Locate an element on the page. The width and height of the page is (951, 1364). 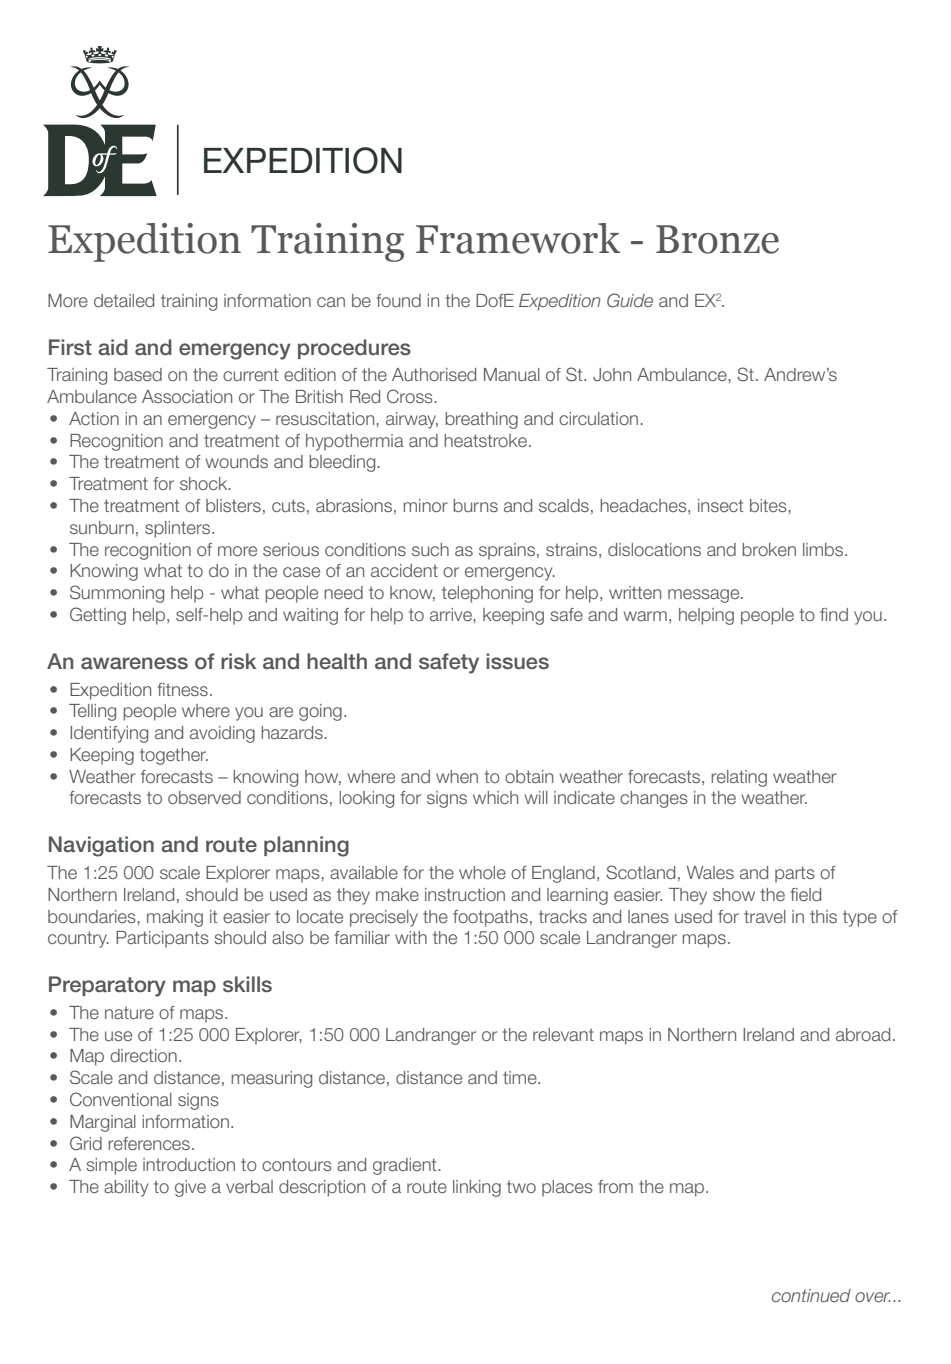
continued is located at coordinates (811, 1295).
